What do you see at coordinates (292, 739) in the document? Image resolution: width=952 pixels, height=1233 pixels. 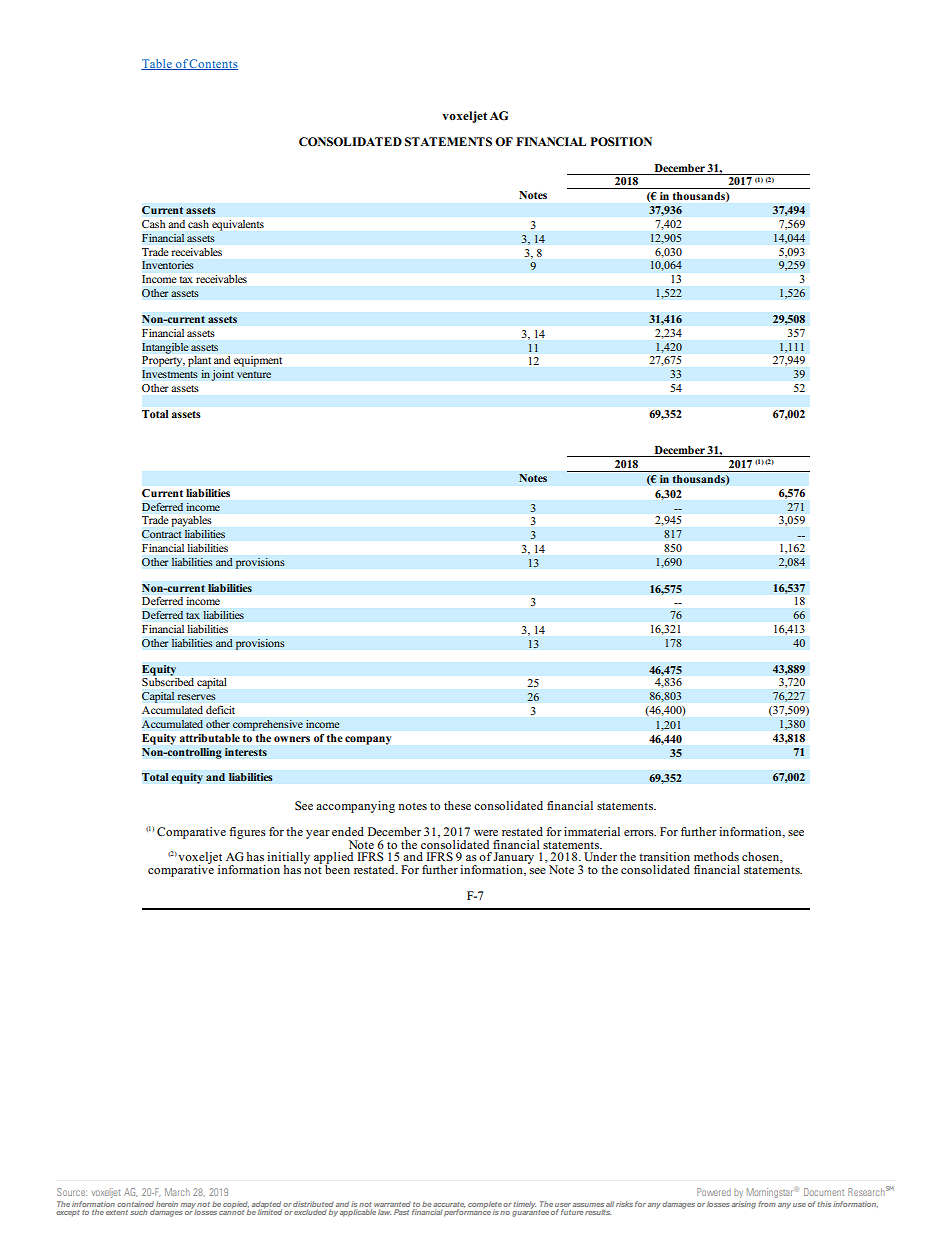 I see `owners` at bounding box center [292, 739].
